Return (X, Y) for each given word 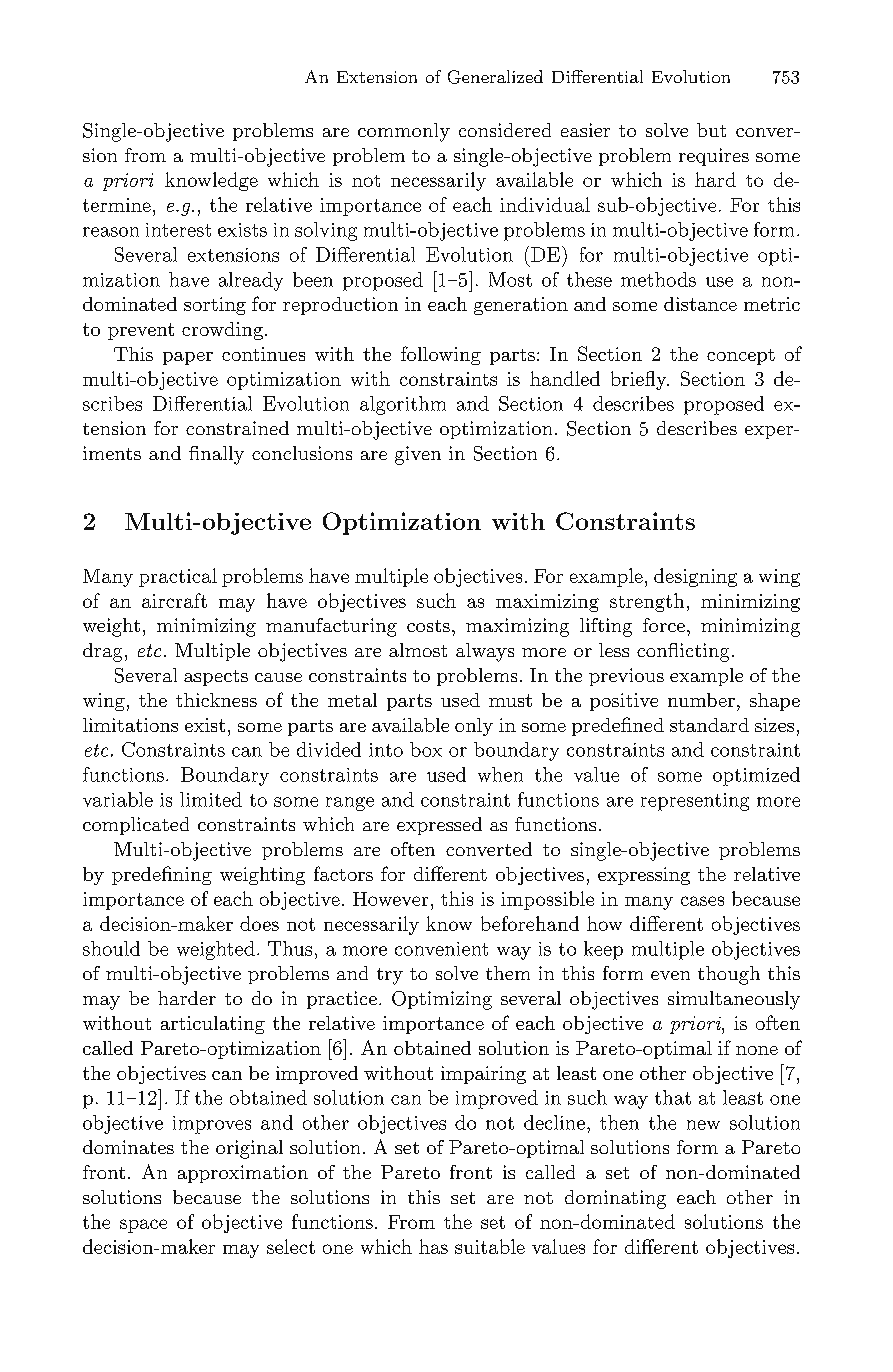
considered (505, 130)
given (418, 455)
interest (178, 230)
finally (216, 455)
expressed (439, 826)
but (711, 130)
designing (695, 577)
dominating (615, 1199)
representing (695, 802)
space (143, 1226)
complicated (136, 826)
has (433, 1246)
